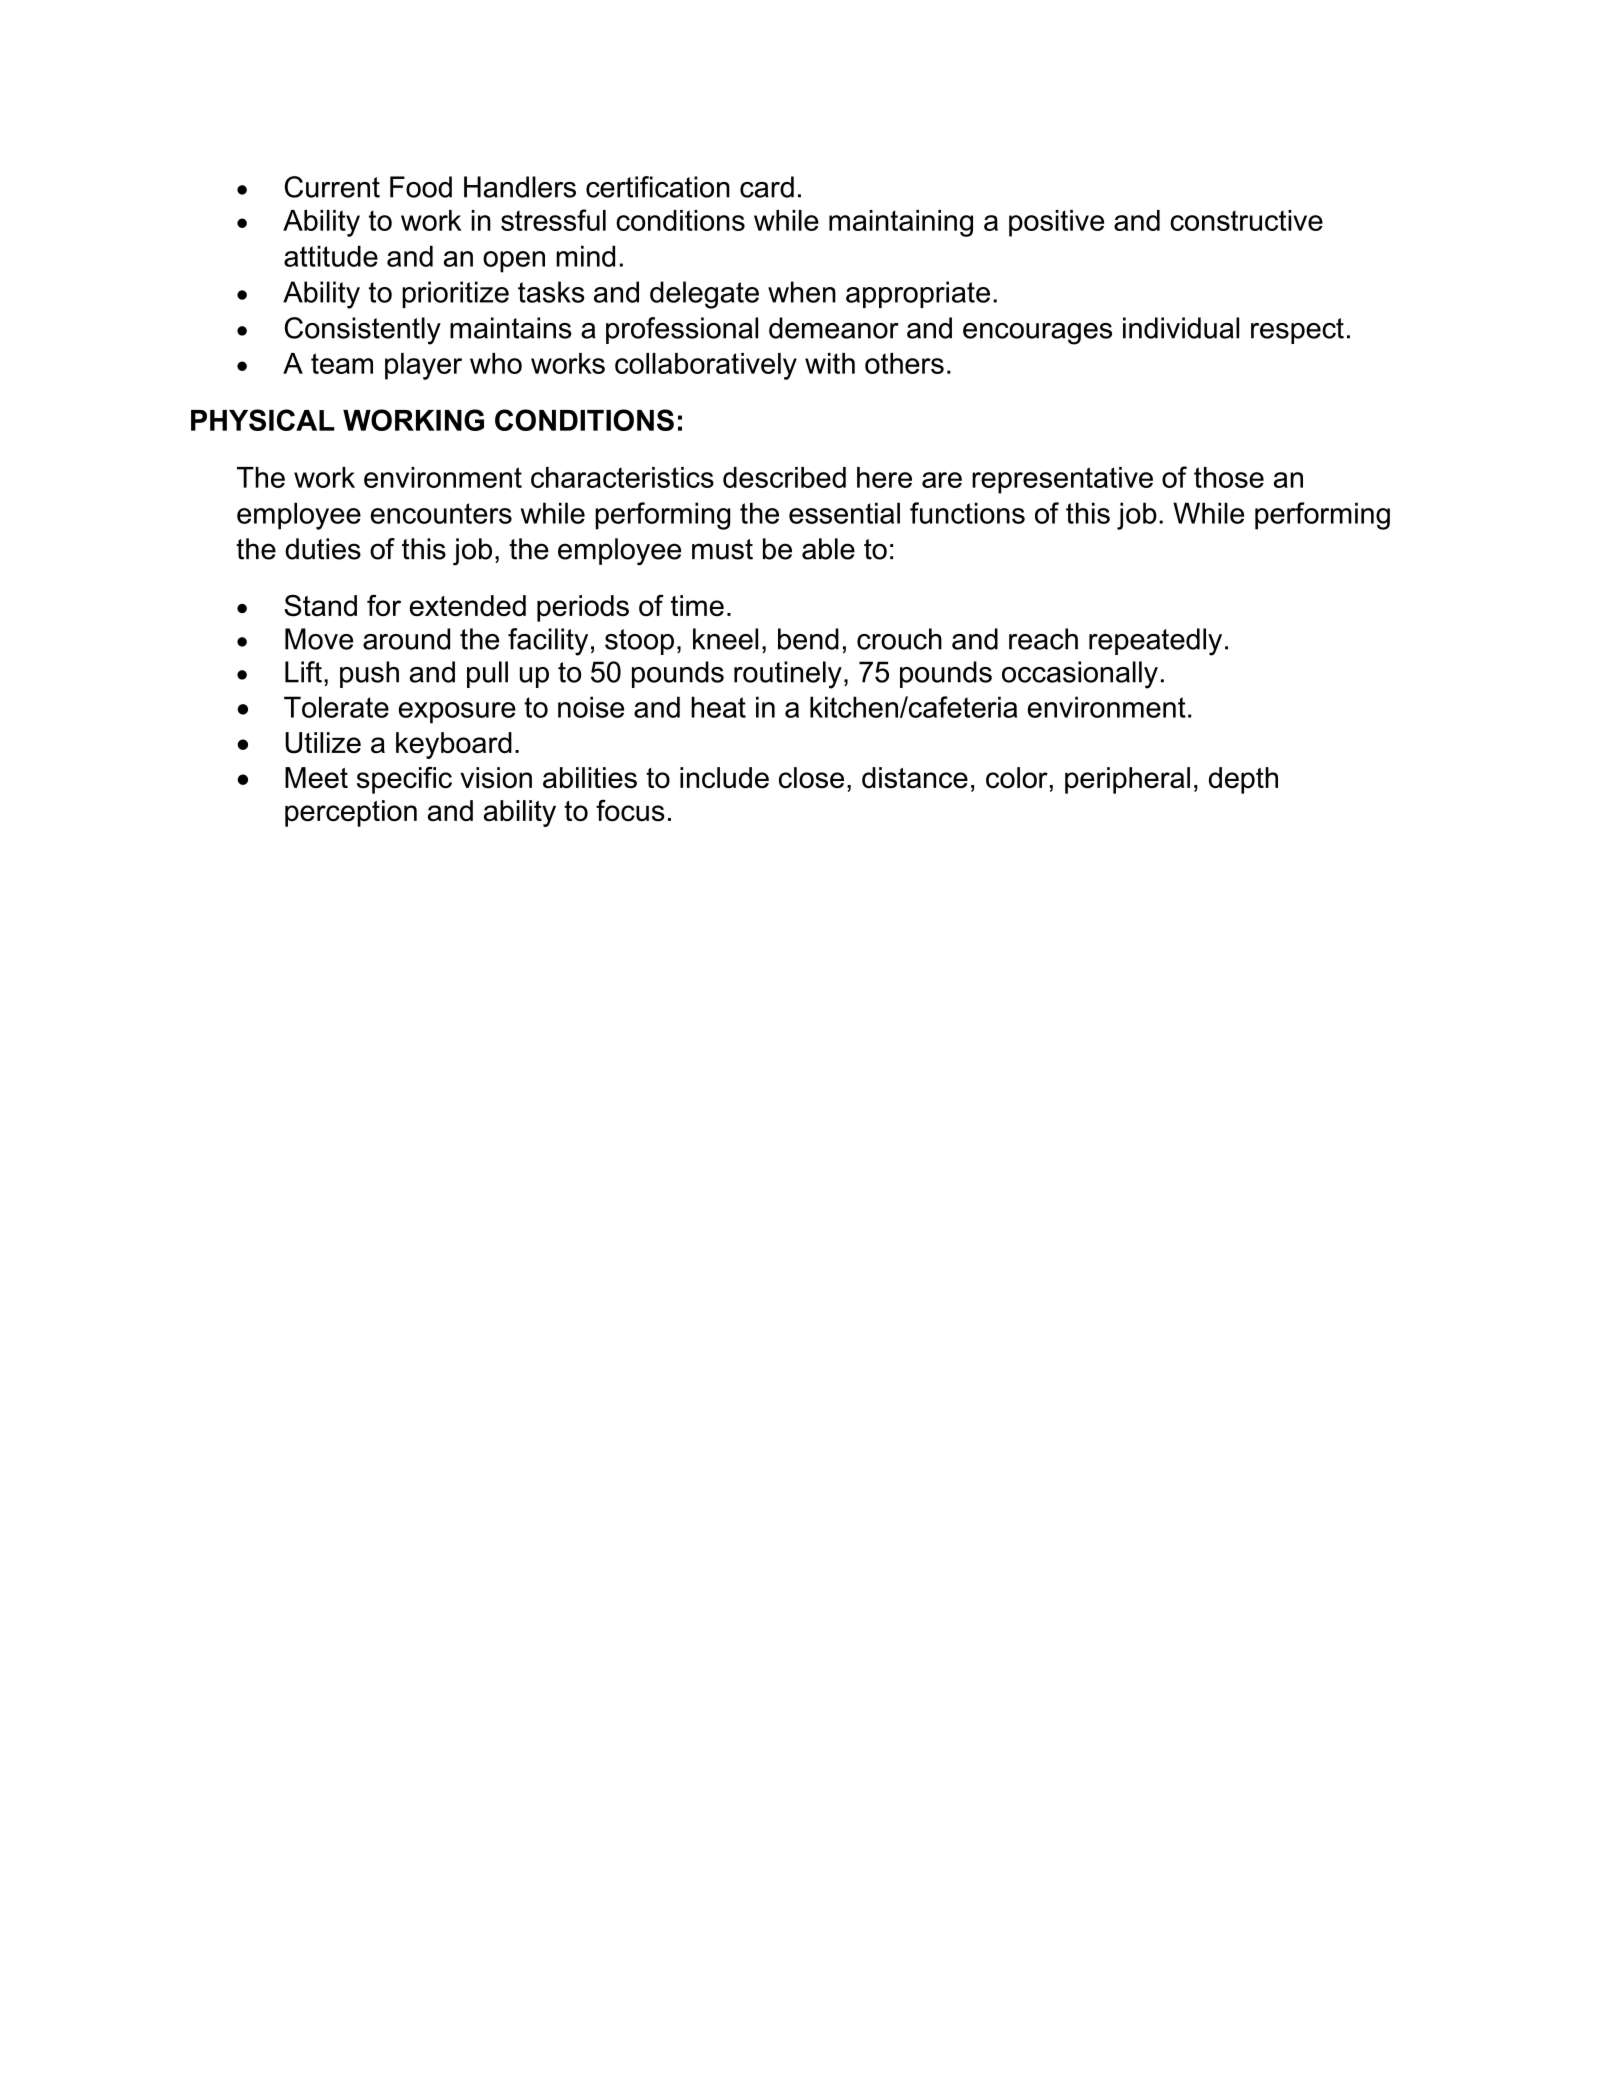 The height and width of the screenshot is (2079, 1606). What do you see at coordinates (1246, 220) in the screenshot?
I see `constructive` at bounding box center [1246, 220].
